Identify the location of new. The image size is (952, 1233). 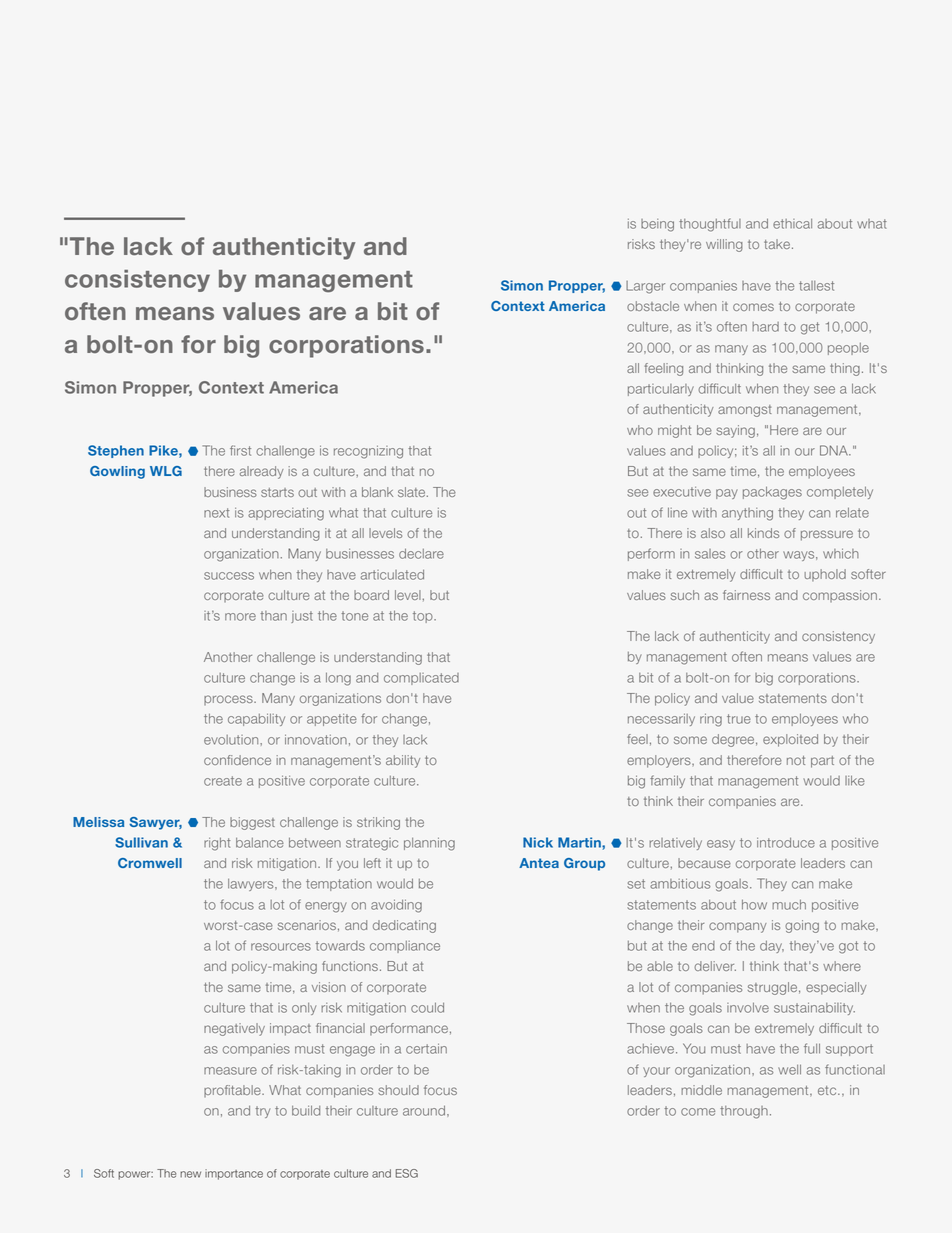
(190, 1174).
